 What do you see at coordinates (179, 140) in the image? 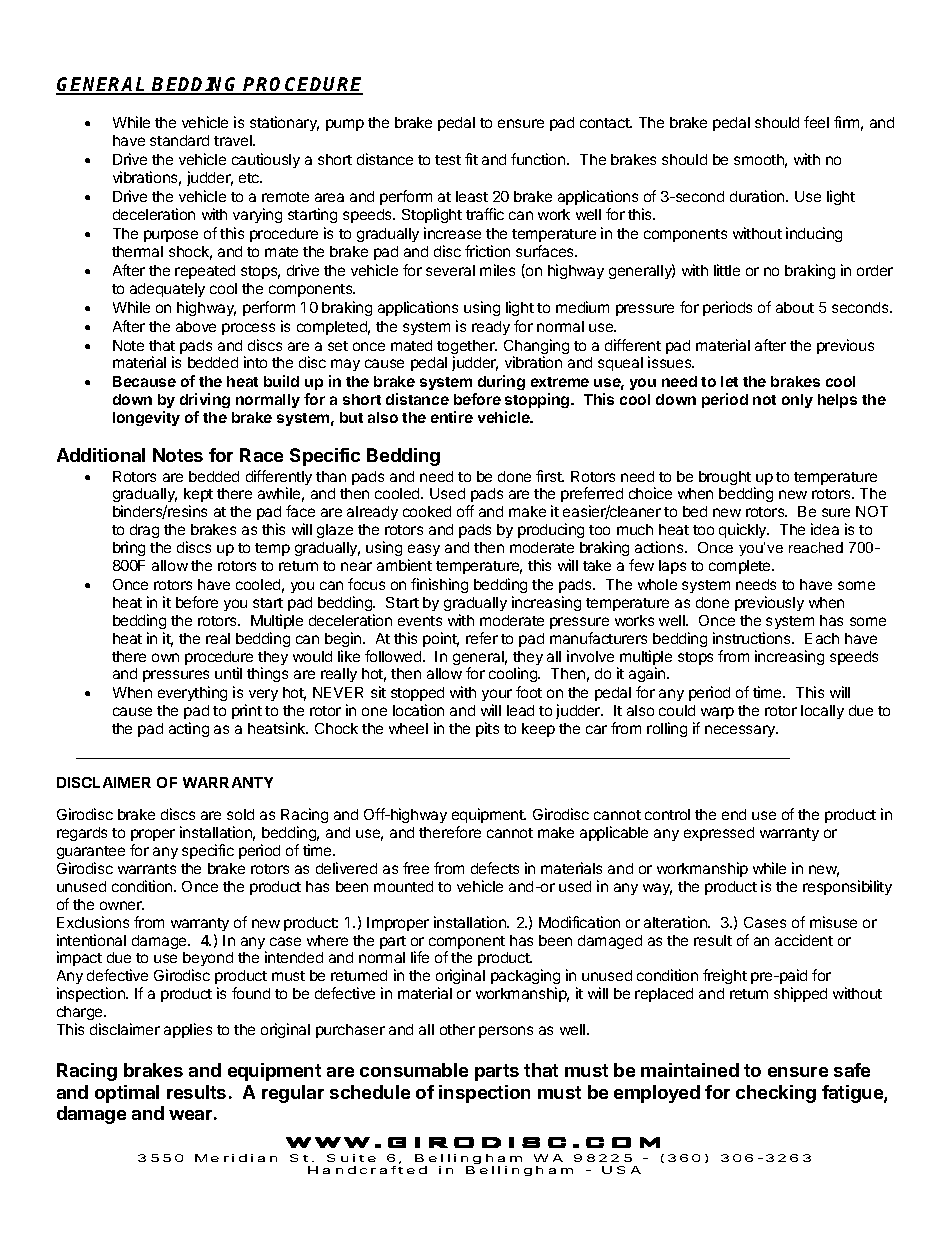
I see `standard` at bounding box center [179, 140].
